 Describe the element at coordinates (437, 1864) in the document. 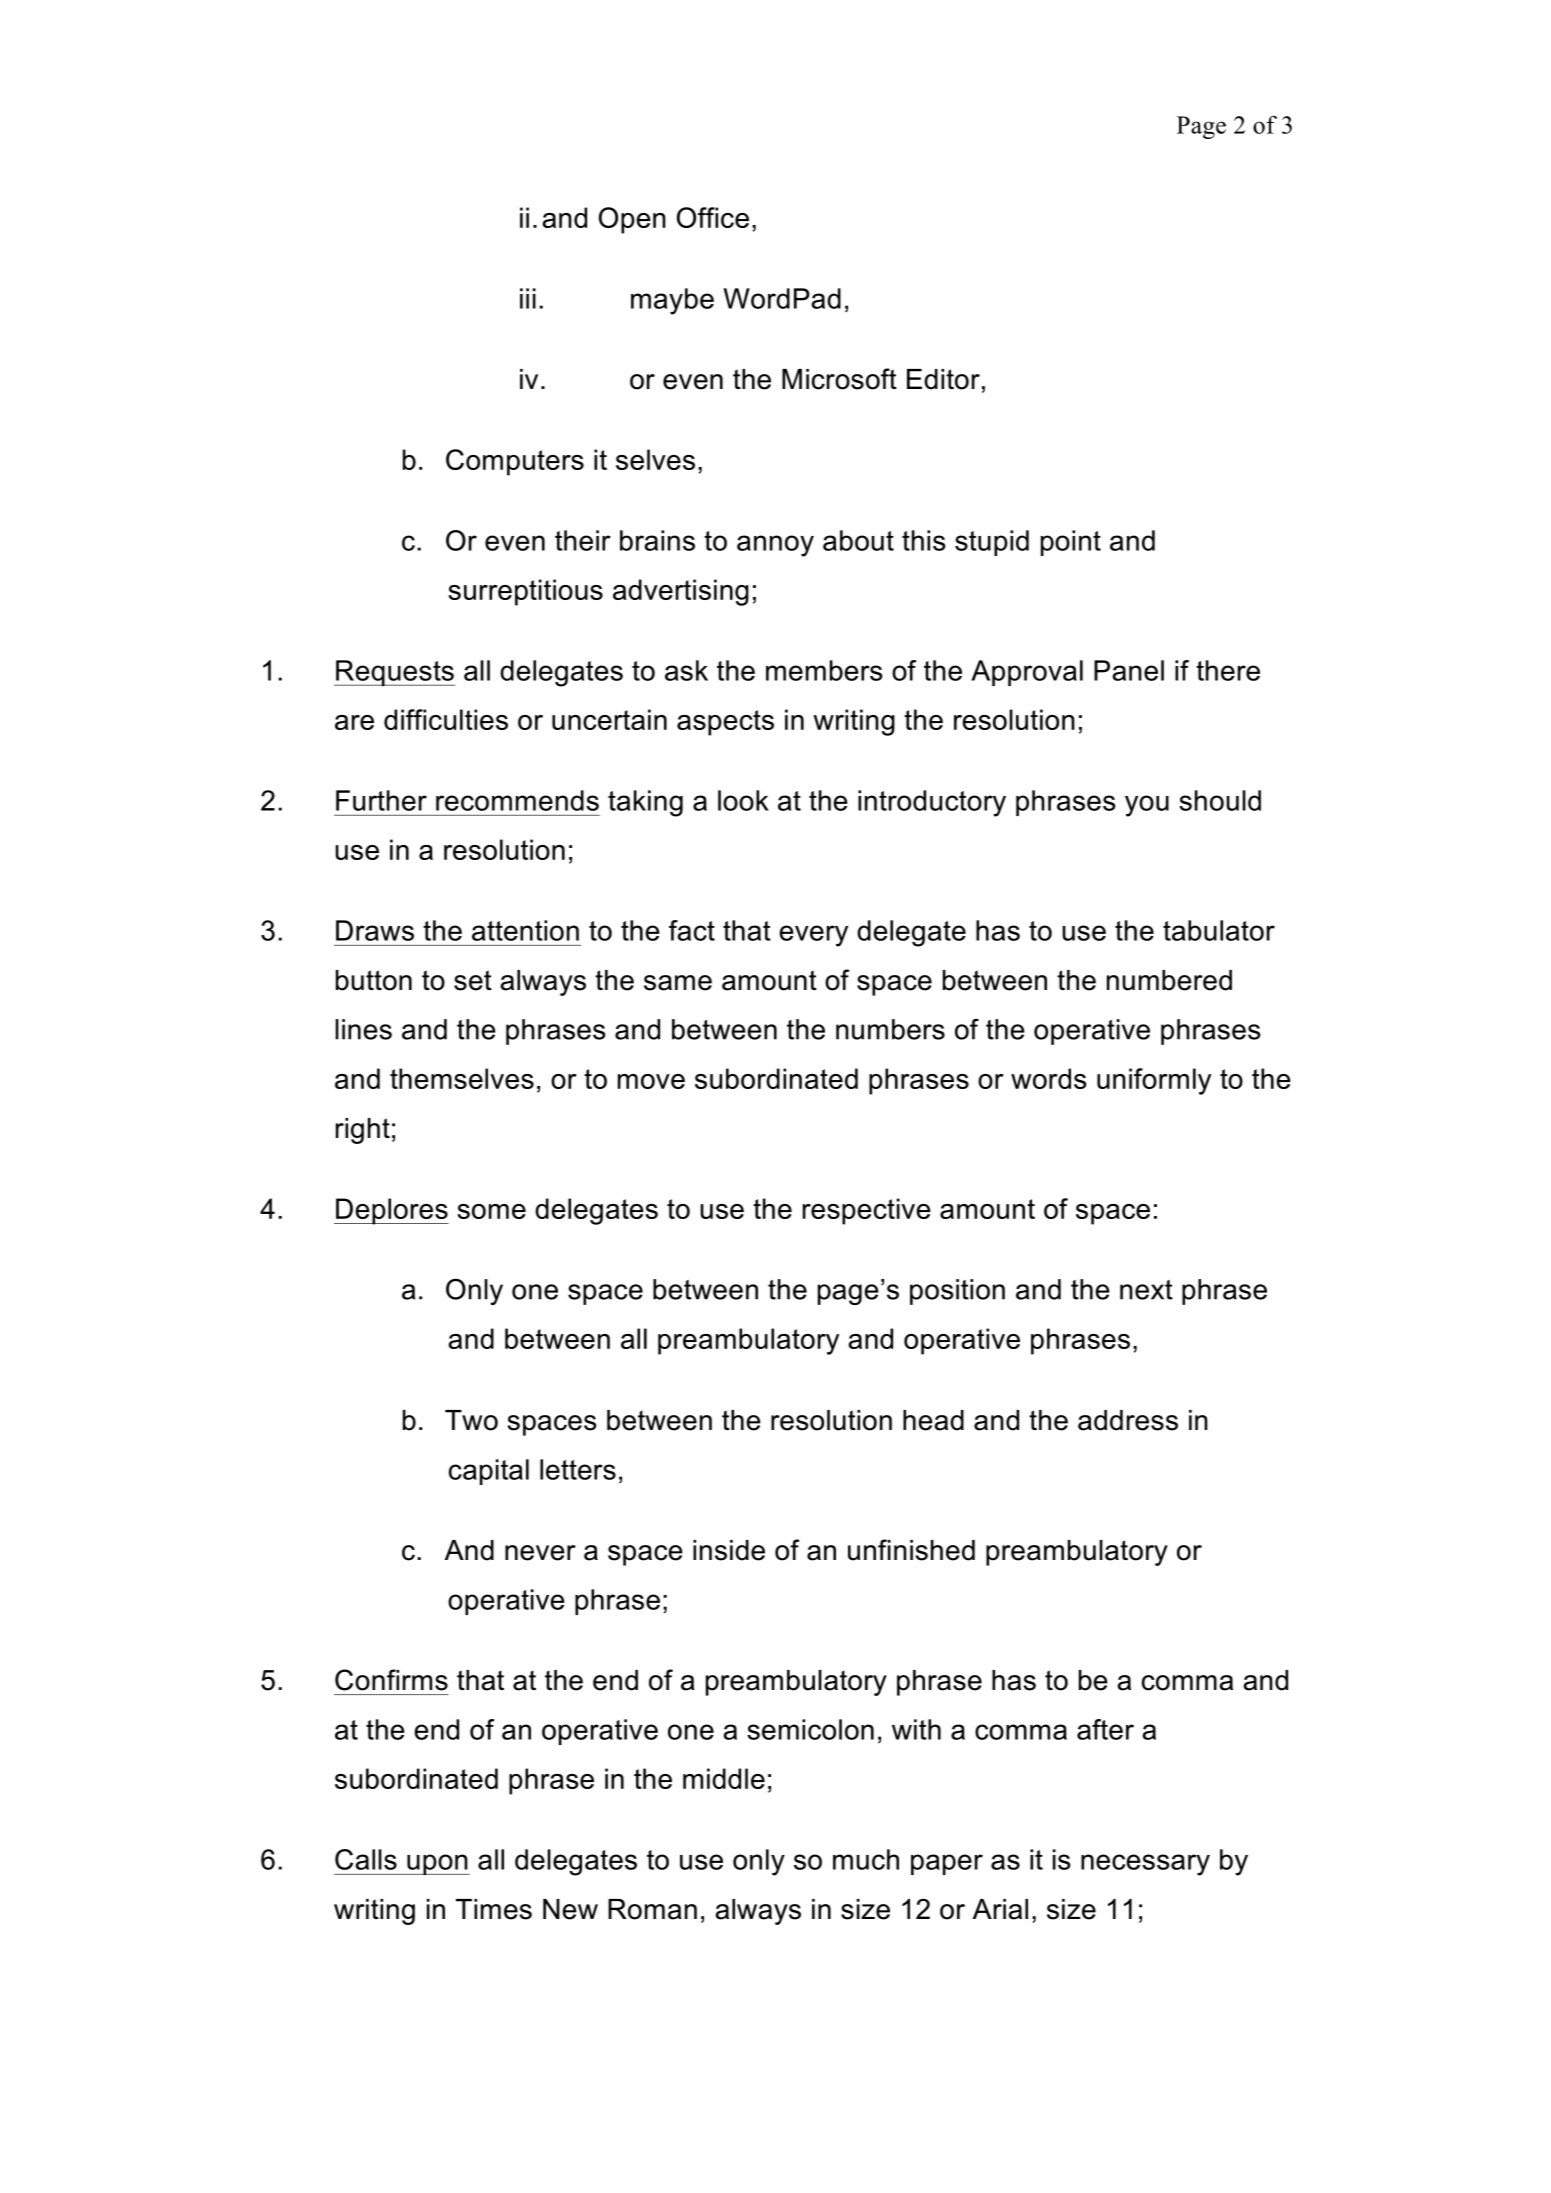

I see `upon` at that location.
